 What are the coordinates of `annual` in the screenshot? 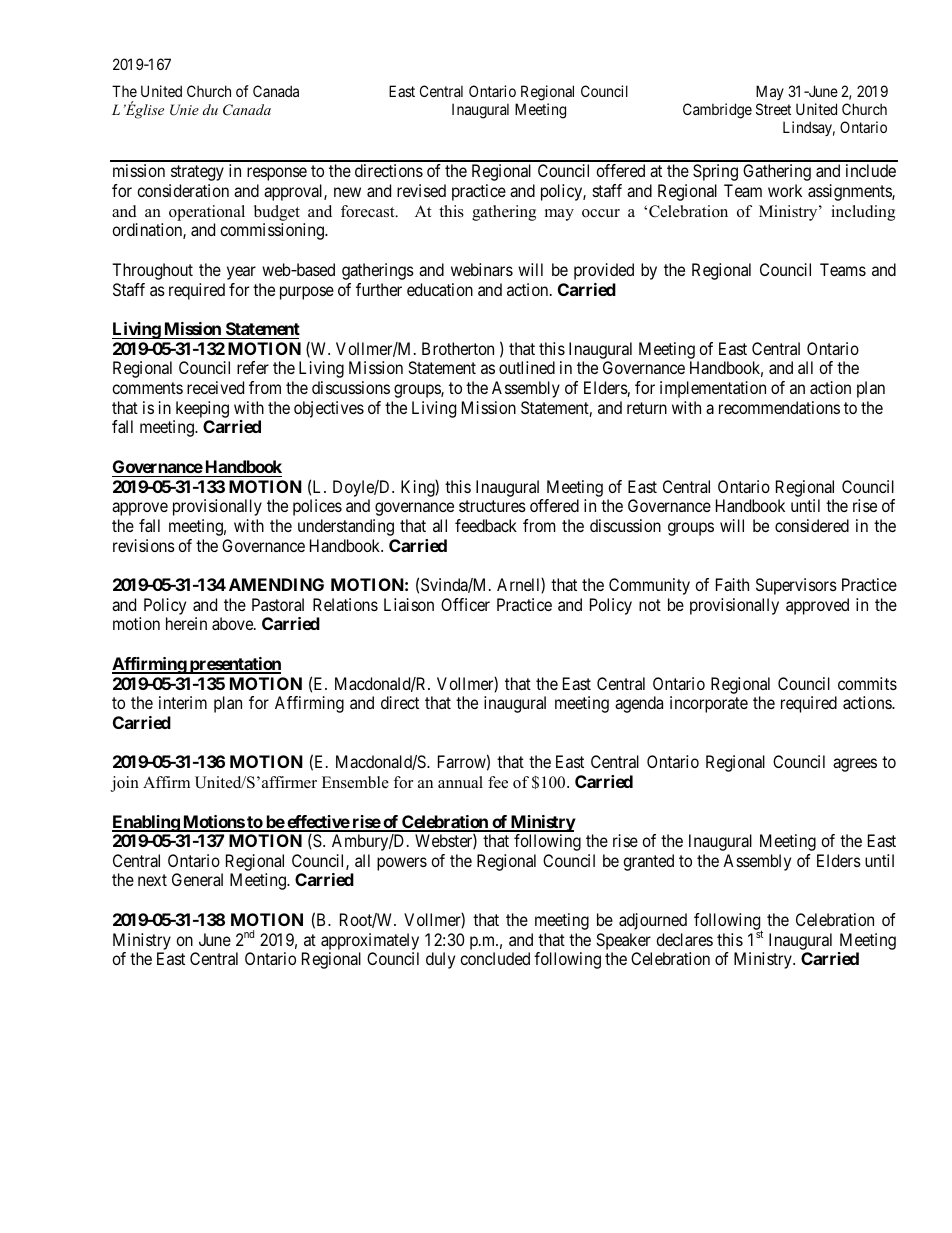 It's located at (460, 782).
